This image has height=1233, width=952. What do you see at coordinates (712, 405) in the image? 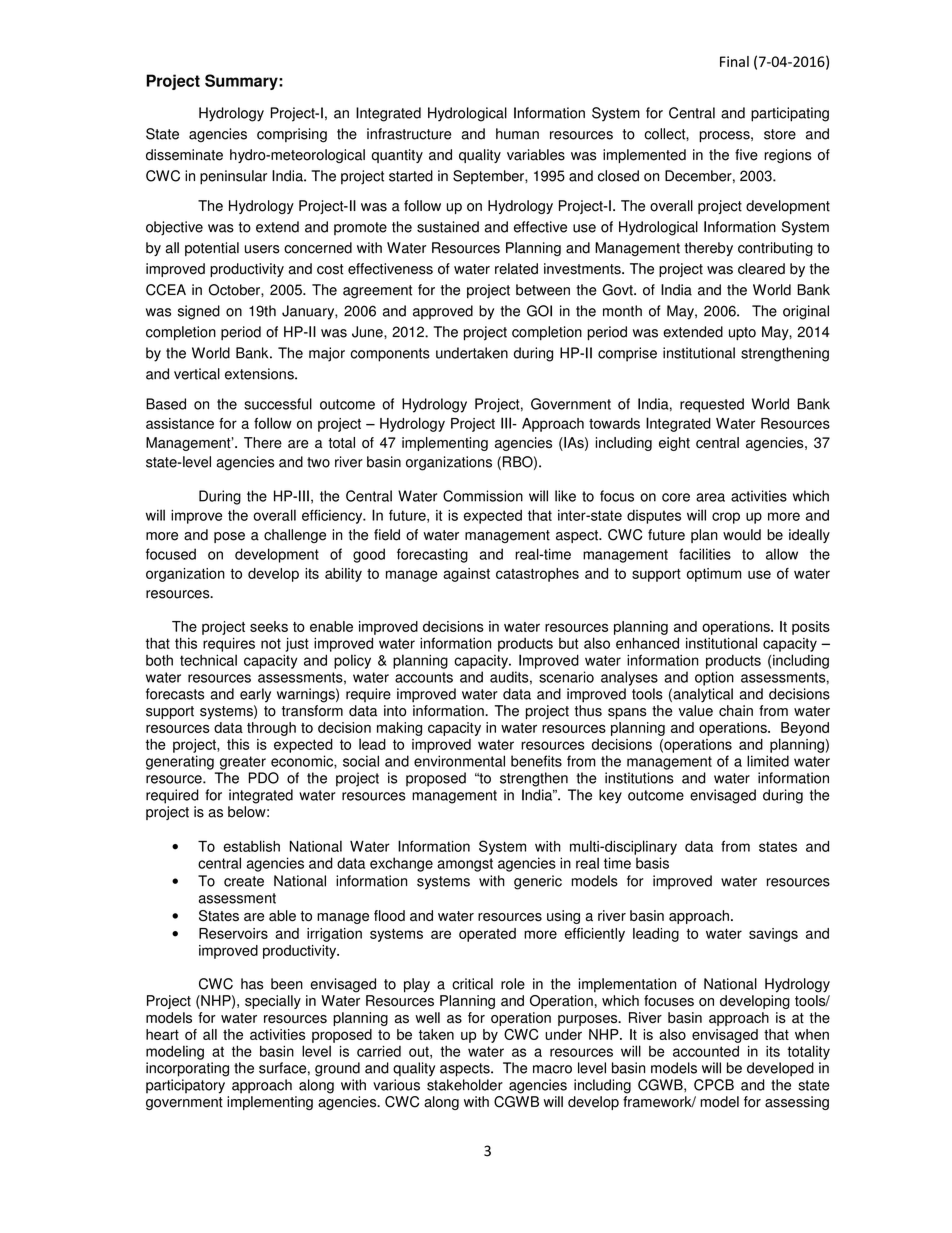
I see `requested` at bounding box center [712, 405].
